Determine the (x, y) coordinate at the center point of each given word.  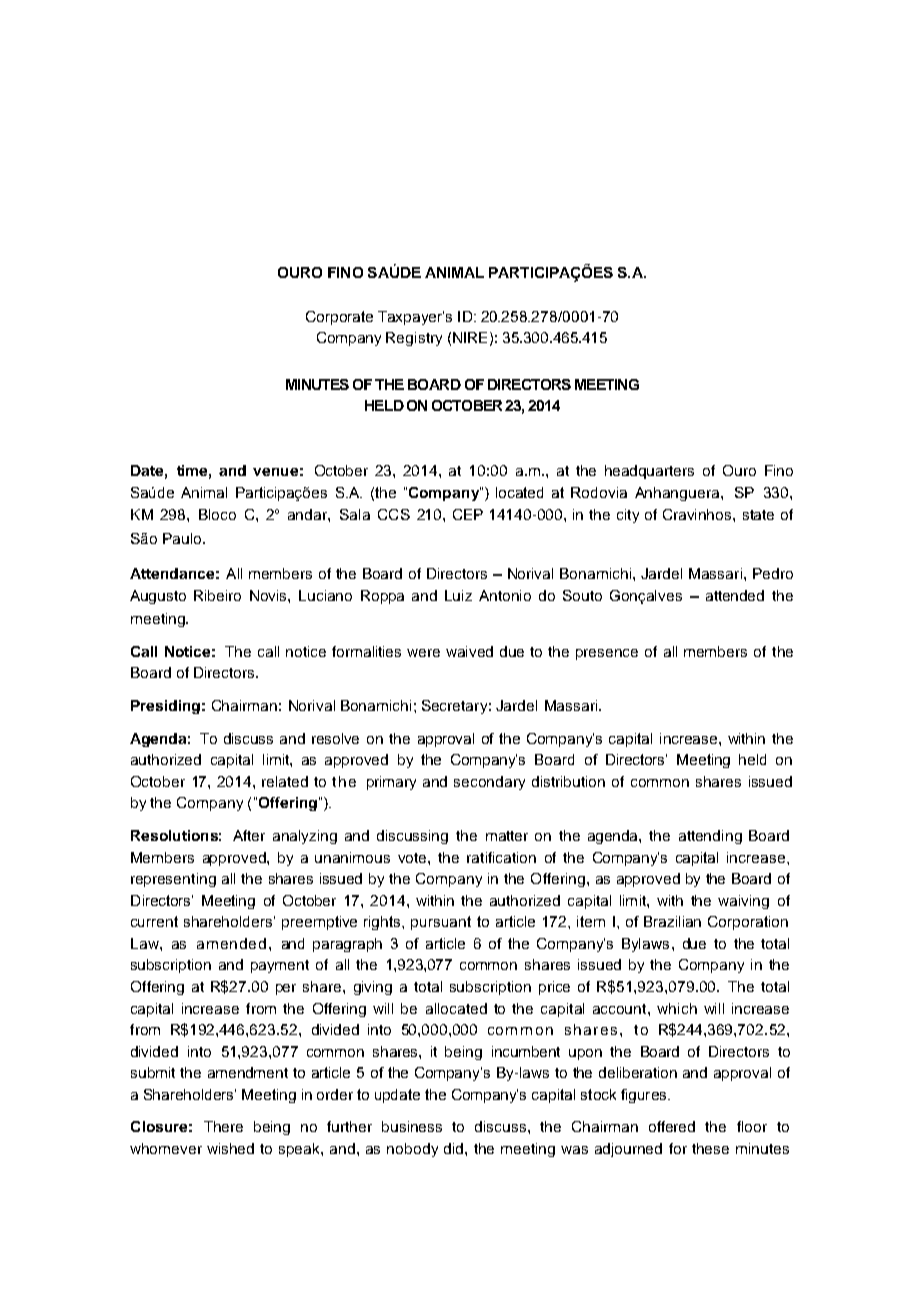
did (455, 1148)
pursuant (441, 923)
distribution (568, 781)
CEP (468, 514)
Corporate (339, 318)
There (223, 1126)
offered (672, 1126)
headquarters (649, 472)
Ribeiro (217, 595)
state (758, 515)
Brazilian (672, 921)
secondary (489, 783)
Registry (414, 339)
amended (231, 943)
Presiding (165, 707)
